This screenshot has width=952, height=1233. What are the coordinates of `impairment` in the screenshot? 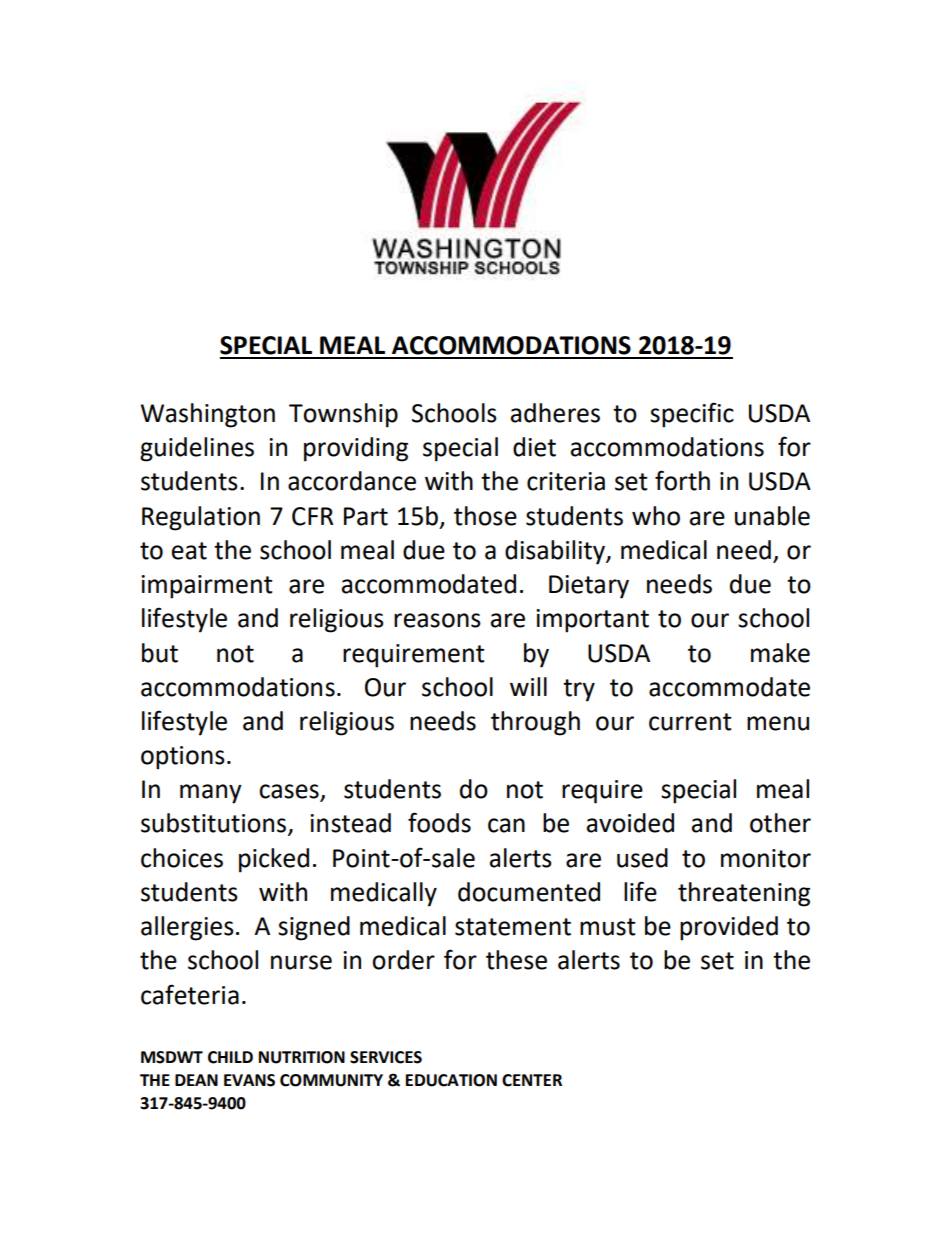 It's located at (207, 587).
